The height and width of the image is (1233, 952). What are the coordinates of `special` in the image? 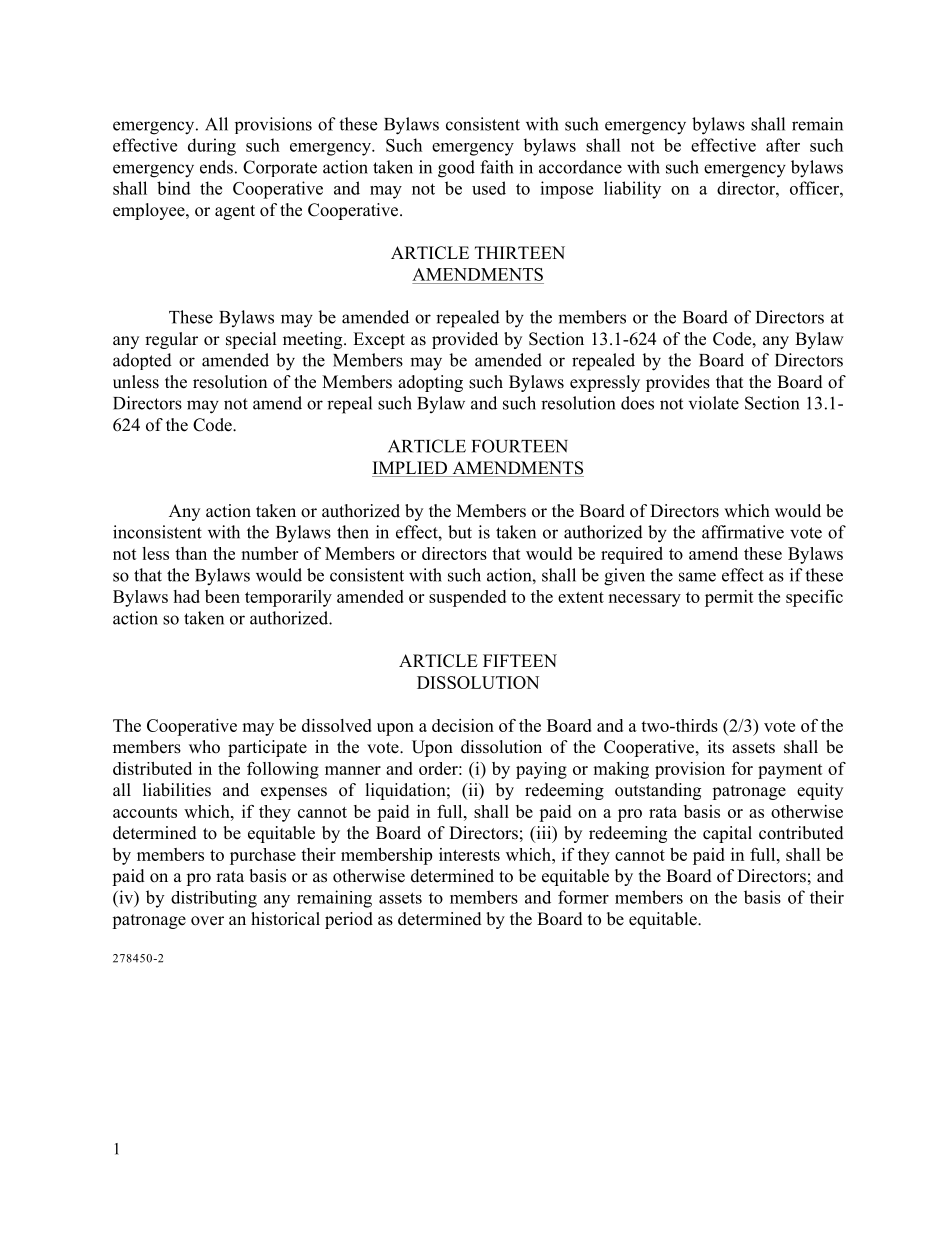 It's located at (251, 340).
